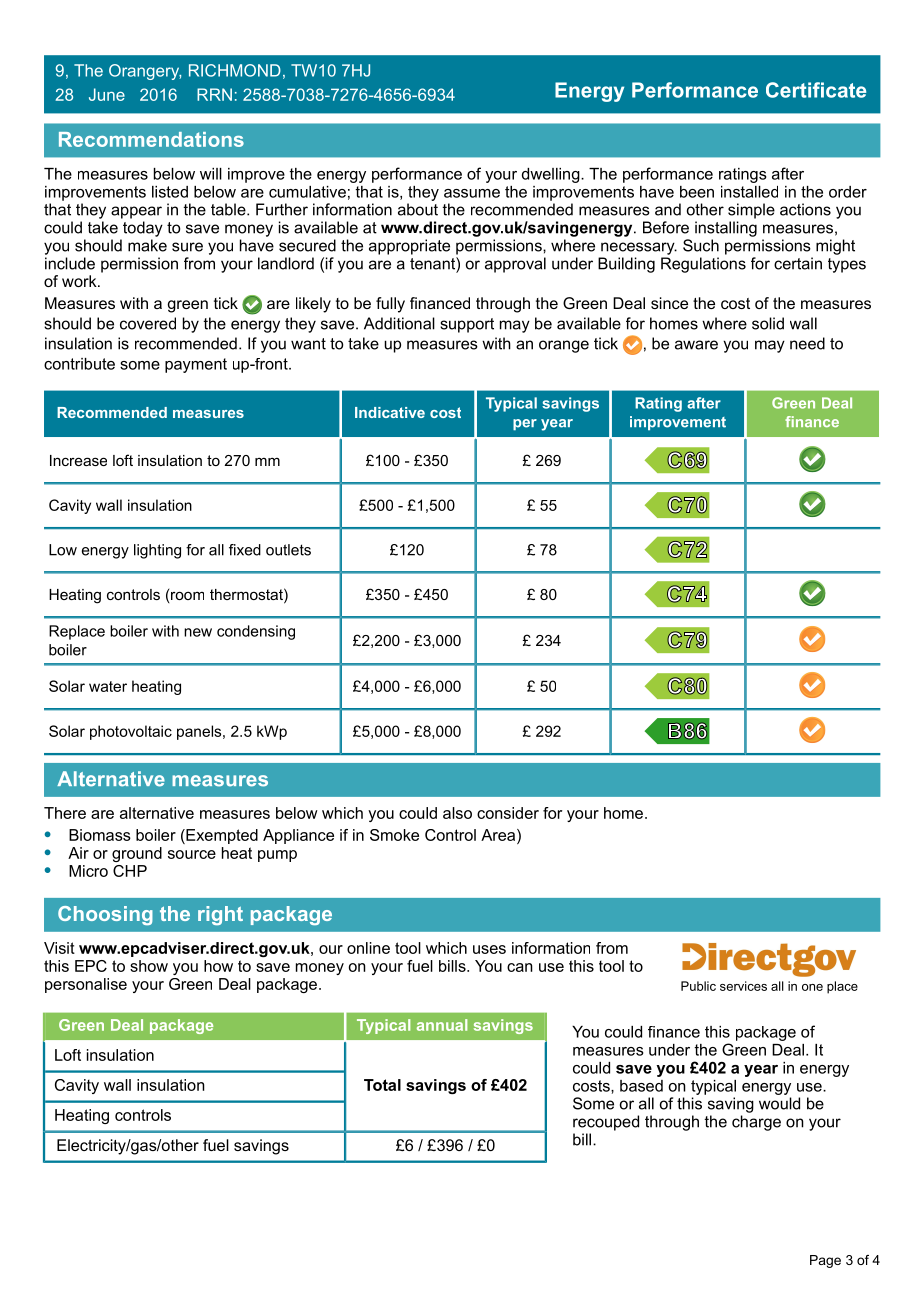 The width and height of the page is (924, 1308). What do you see at coordinates (78, 460) in the page?
I see `Increase` at bounding box center [78, 460].
